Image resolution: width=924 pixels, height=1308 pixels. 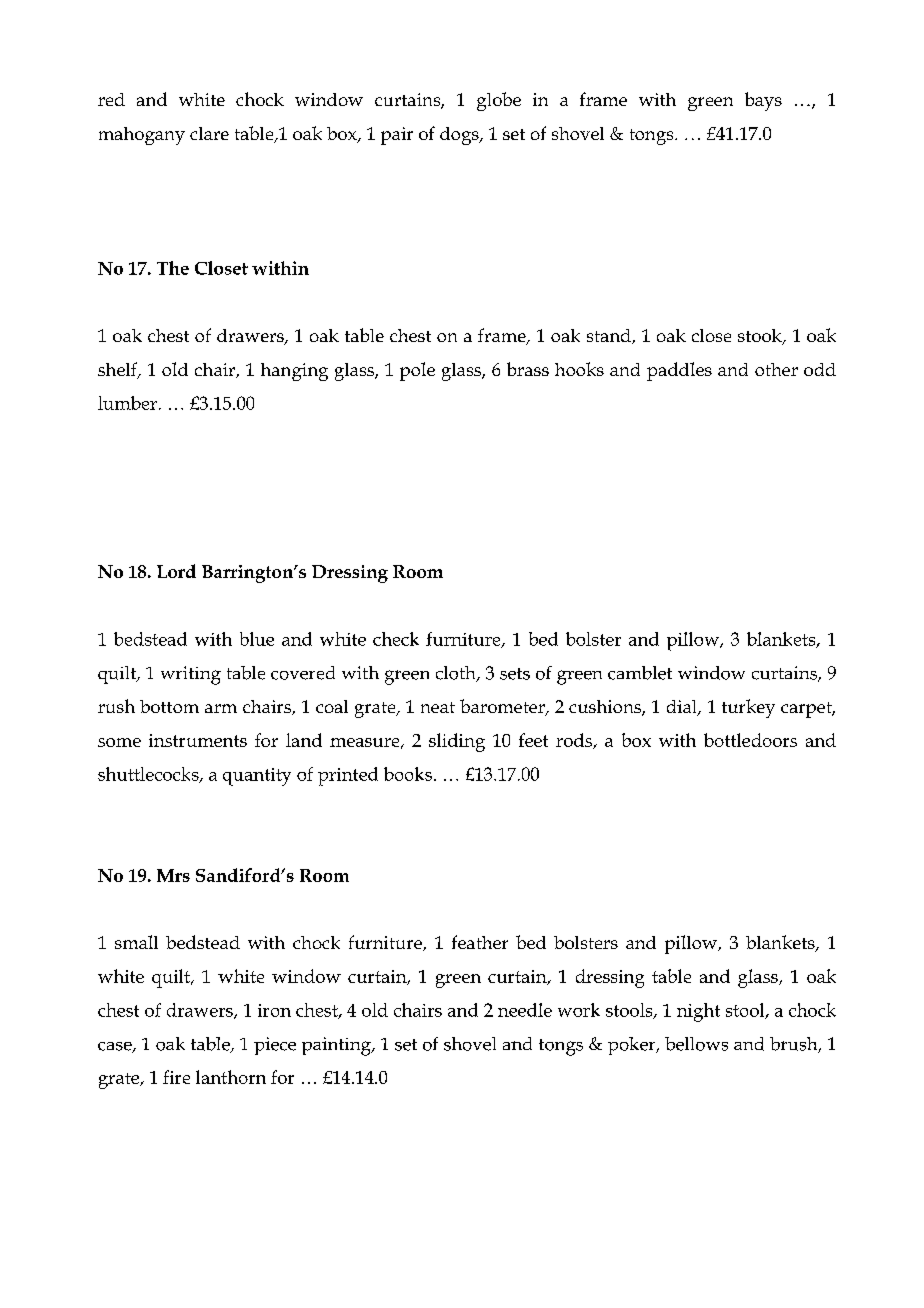 I want to click on pole, so click(x=417, y=371).
